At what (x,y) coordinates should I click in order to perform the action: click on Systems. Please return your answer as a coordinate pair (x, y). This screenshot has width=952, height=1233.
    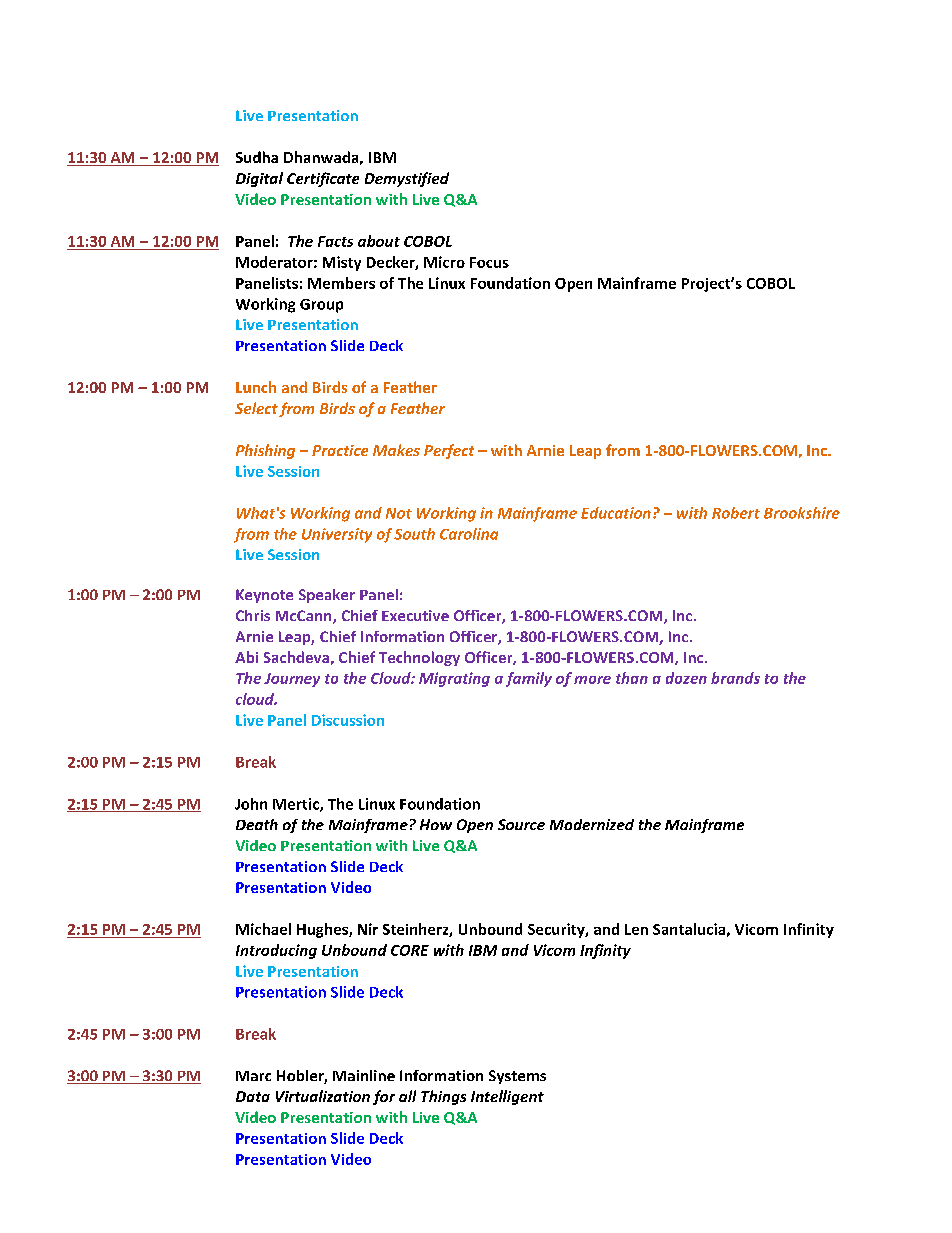
    Looking at the image, I should click on (517, 1077).
